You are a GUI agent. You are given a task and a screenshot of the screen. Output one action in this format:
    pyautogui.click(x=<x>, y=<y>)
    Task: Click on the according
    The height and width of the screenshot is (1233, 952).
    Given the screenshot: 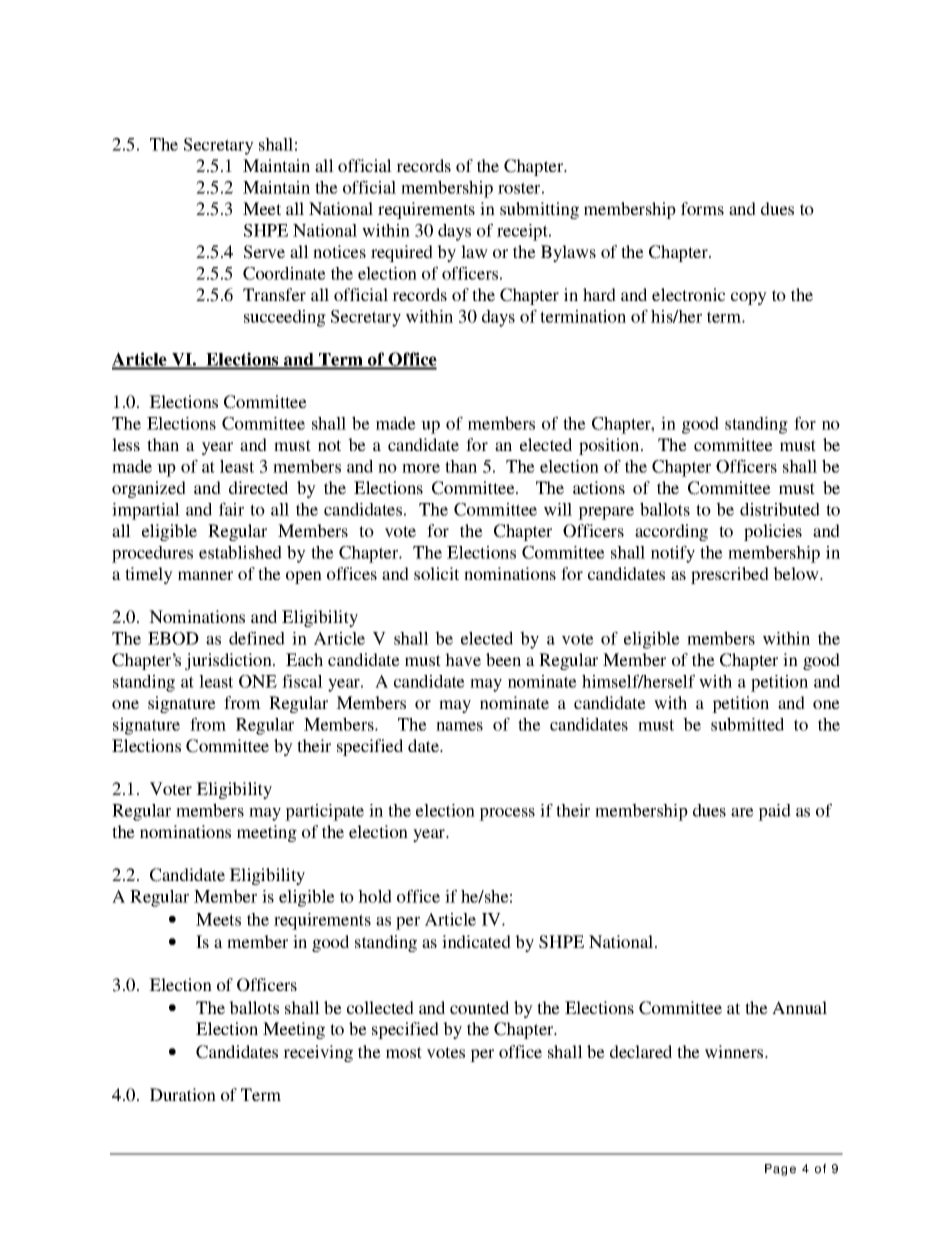 What is the action you would take?
    pyautogui.click(x=671, y=532)
